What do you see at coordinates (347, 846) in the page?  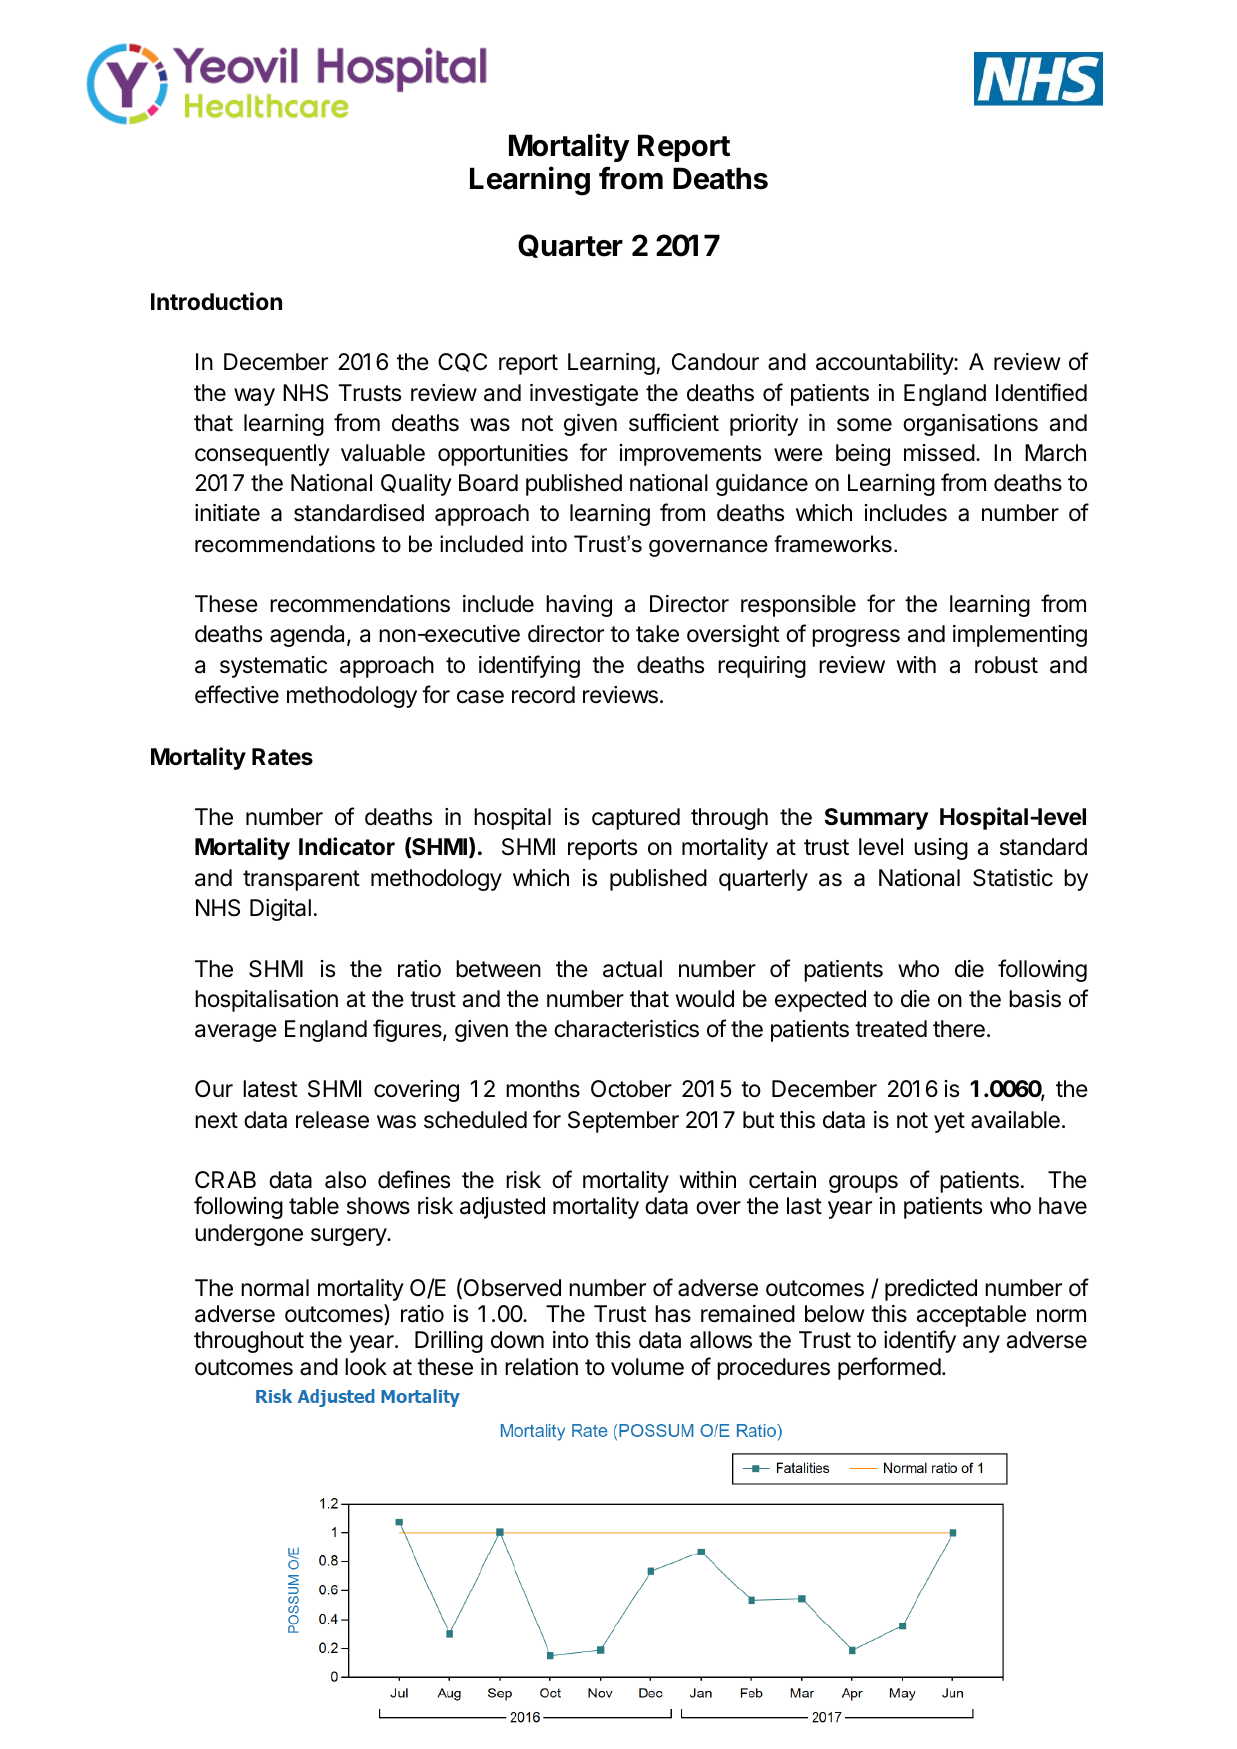 I see `Indicator` at bounding box center [347, 846].
